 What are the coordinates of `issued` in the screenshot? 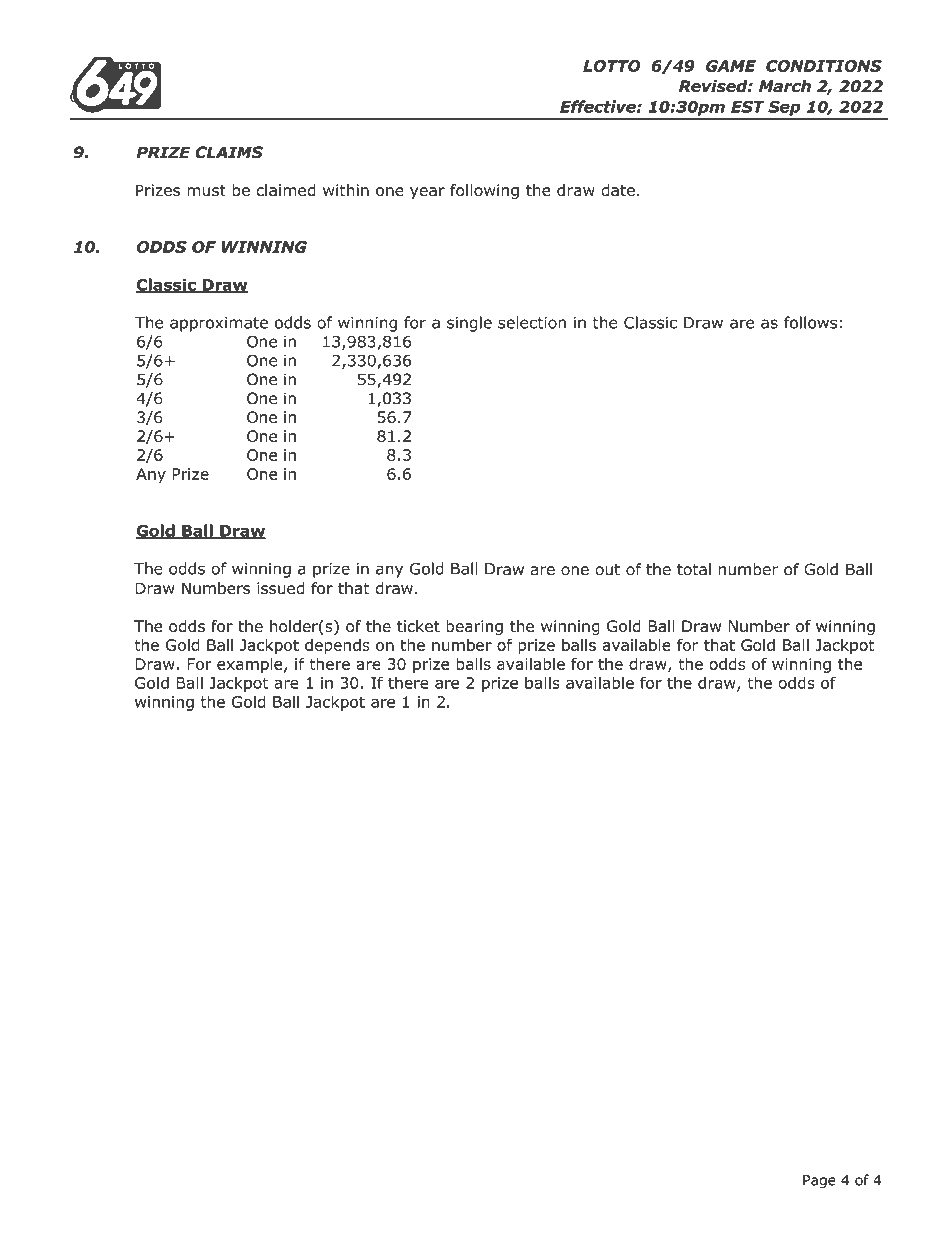 It's located at (281, 588).
